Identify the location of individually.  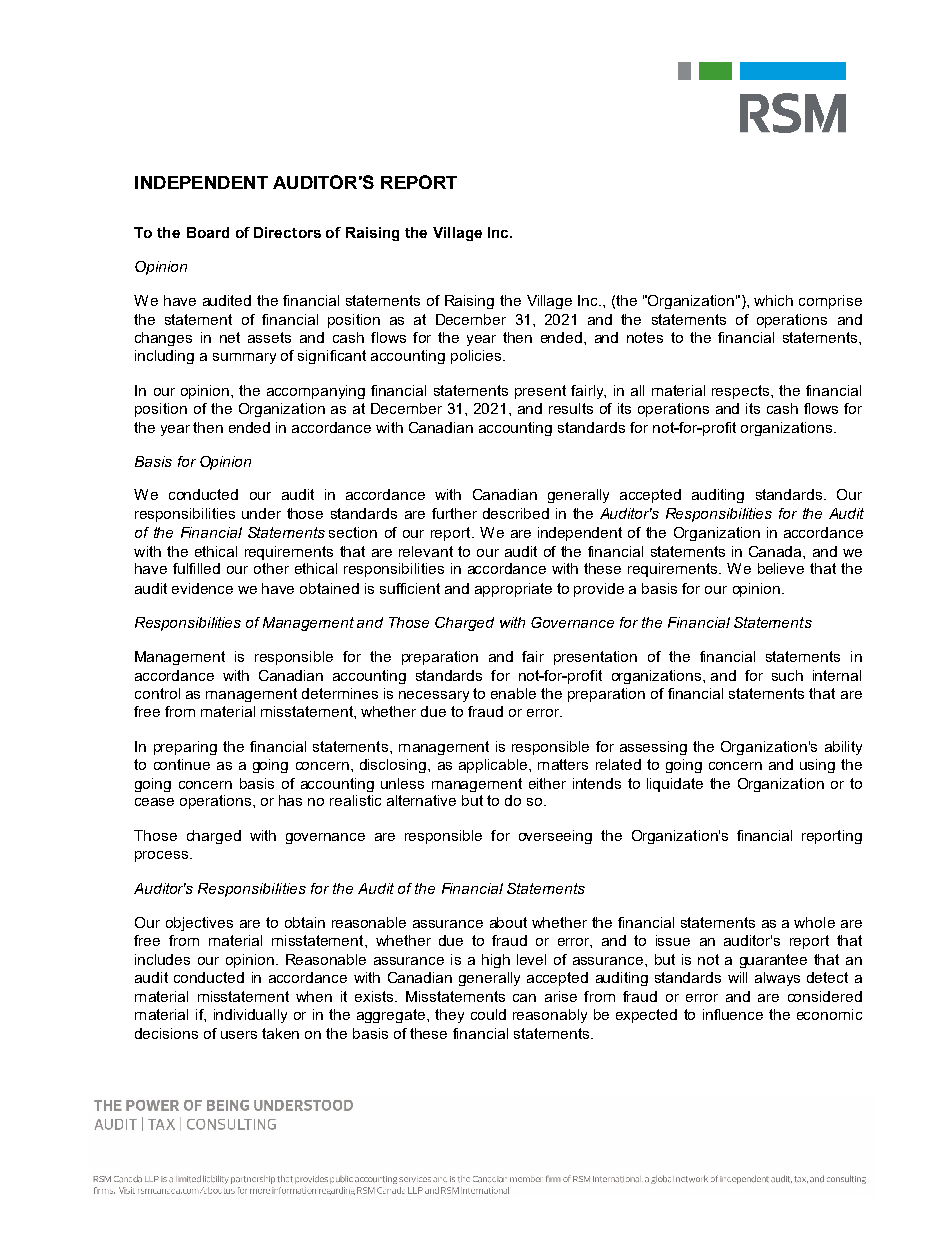
(250, 1016).
